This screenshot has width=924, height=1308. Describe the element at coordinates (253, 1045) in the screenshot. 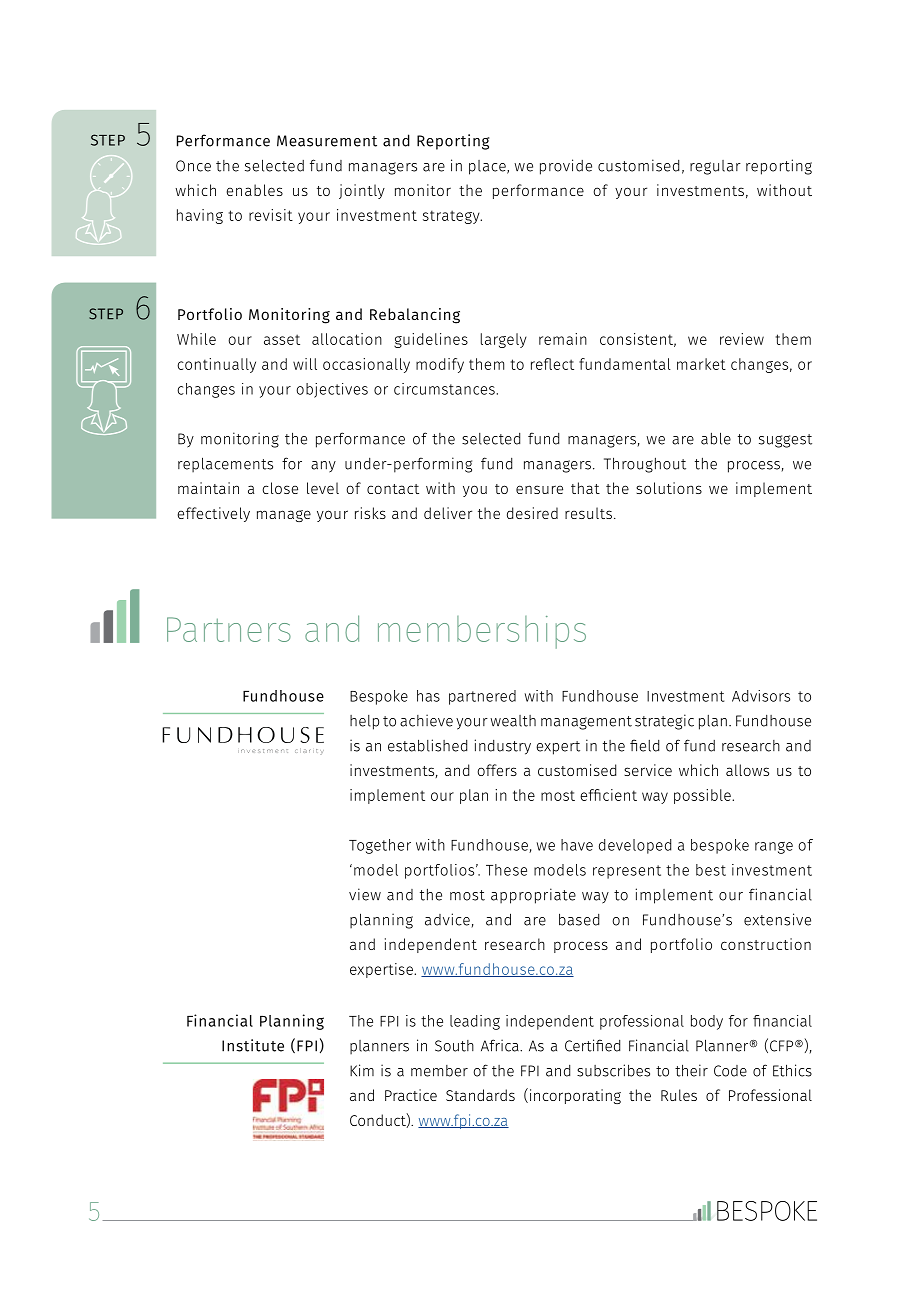

I see `Institute` at that location.
